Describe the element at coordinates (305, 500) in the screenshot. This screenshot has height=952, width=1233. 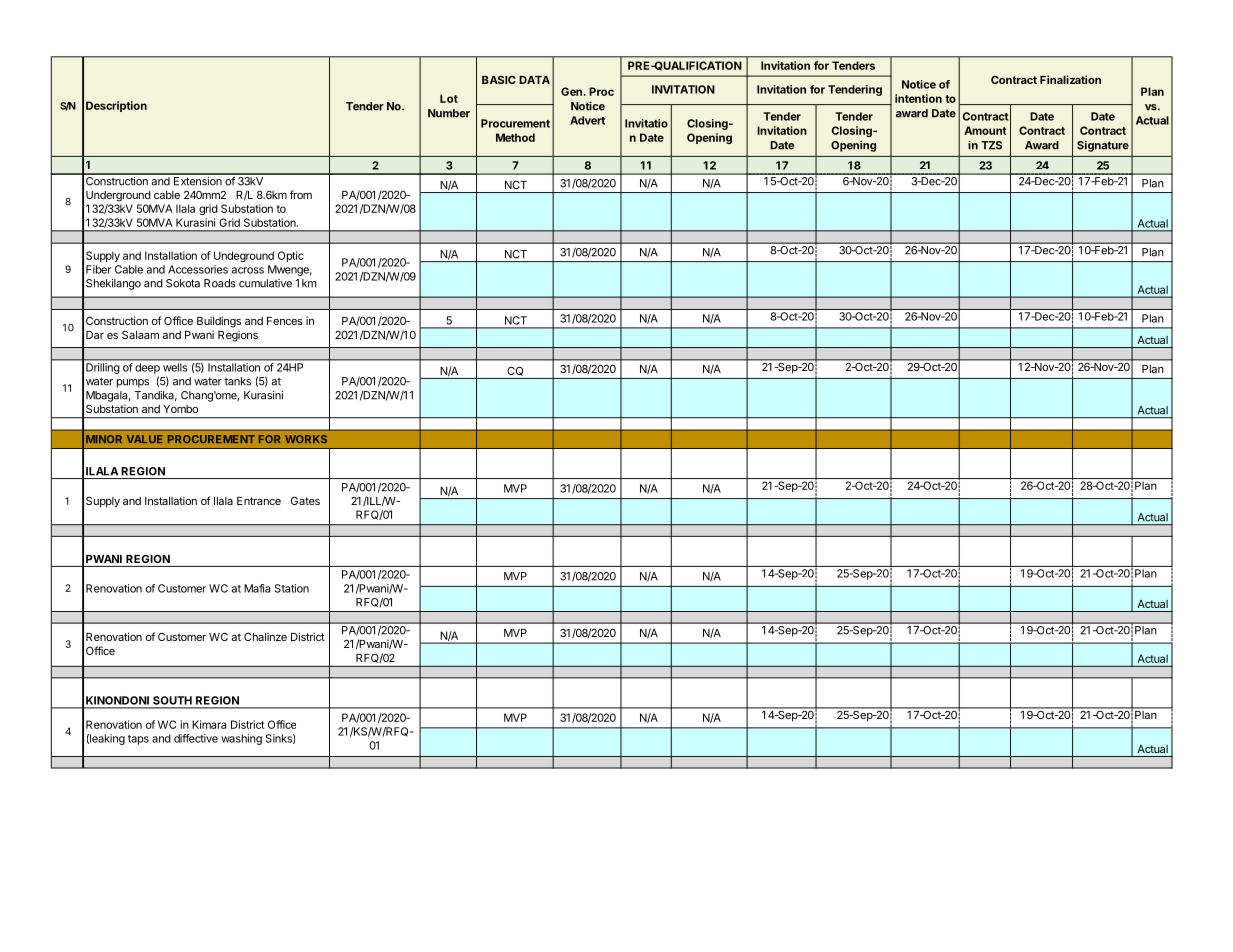
I see `Gates` at that location.
